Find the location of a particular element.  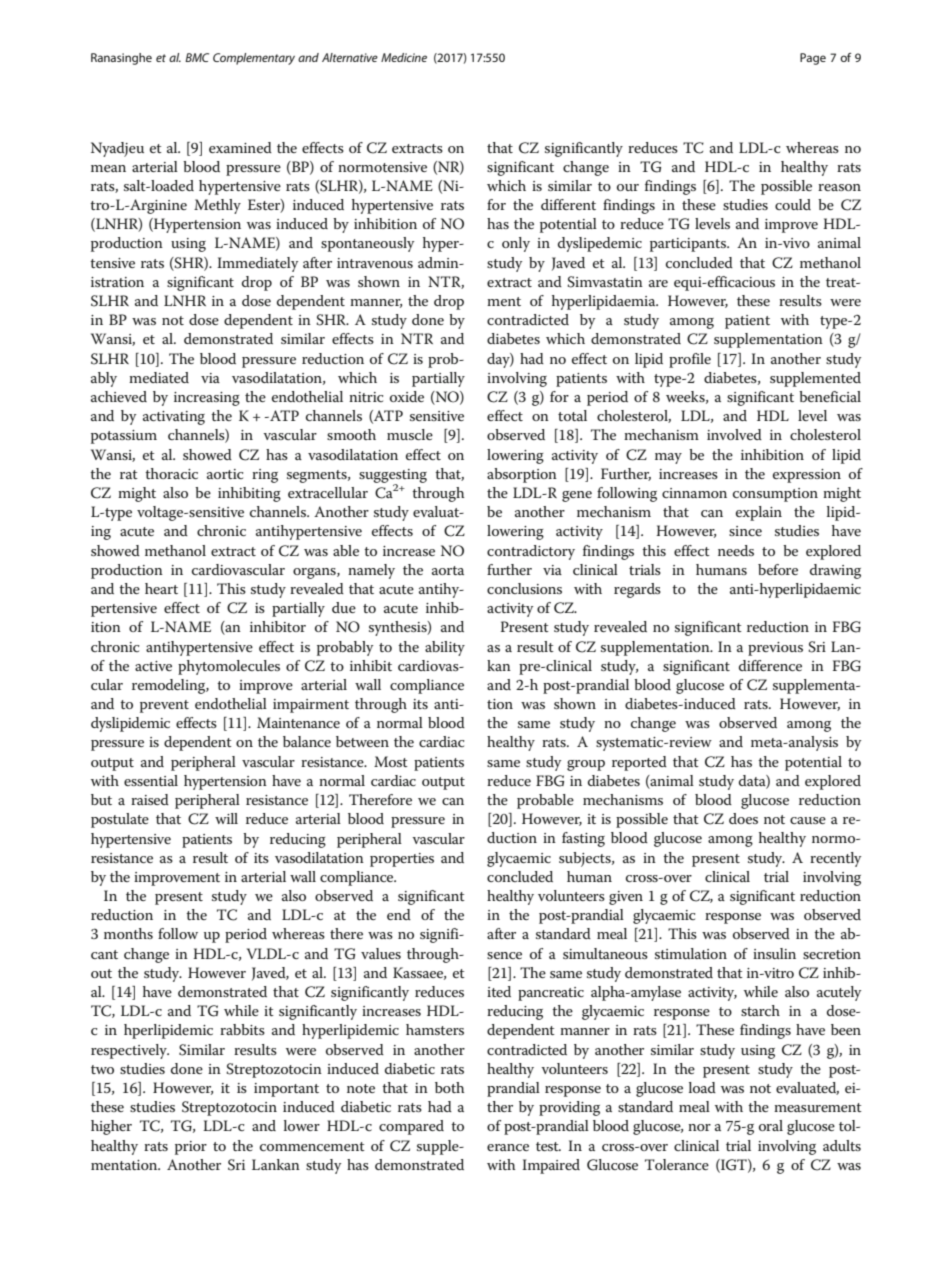

prior is located at coordinates (191, 1148).
